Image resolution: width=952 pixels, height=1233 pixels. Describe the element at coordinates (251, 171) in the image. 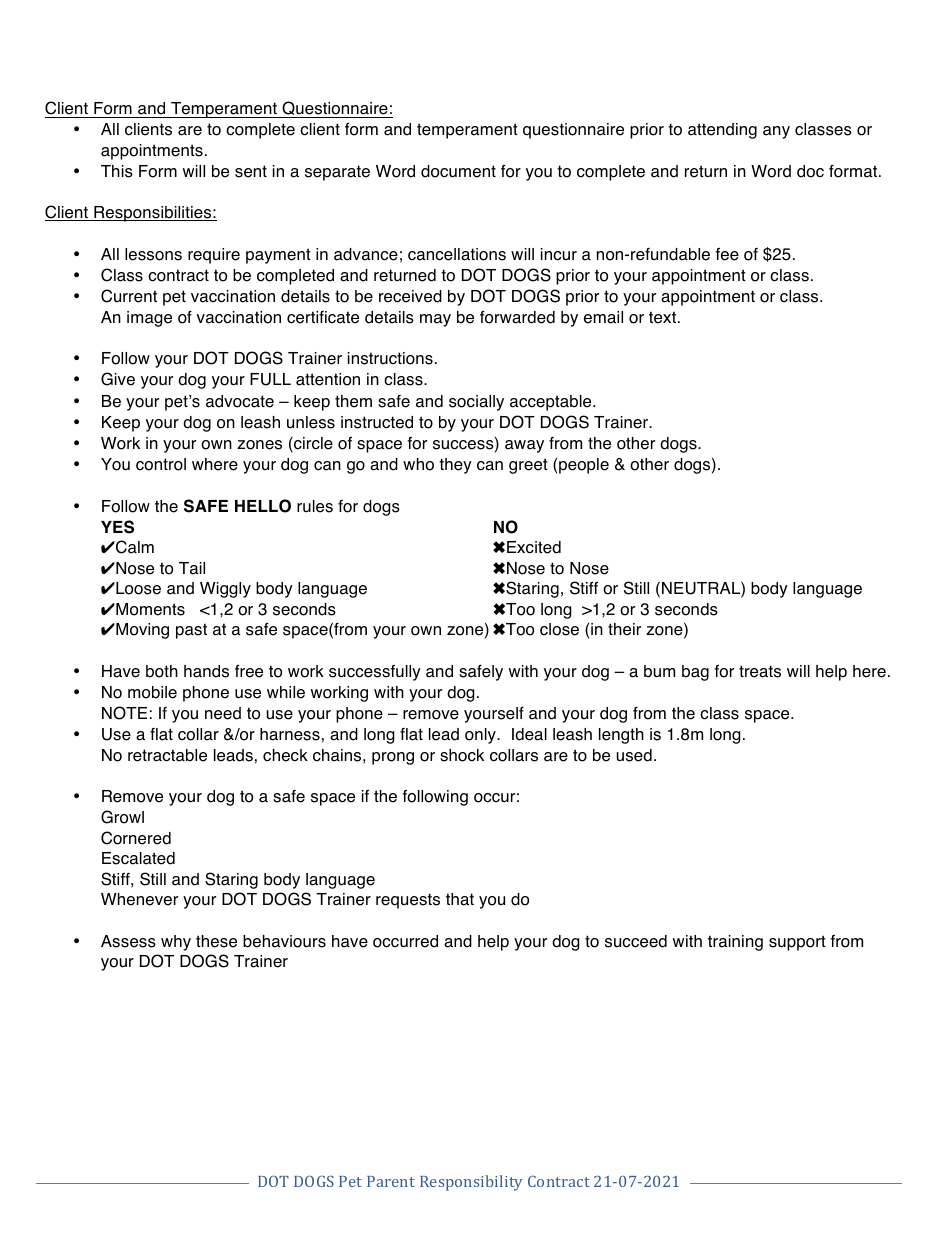

I see `sent` at that location.
